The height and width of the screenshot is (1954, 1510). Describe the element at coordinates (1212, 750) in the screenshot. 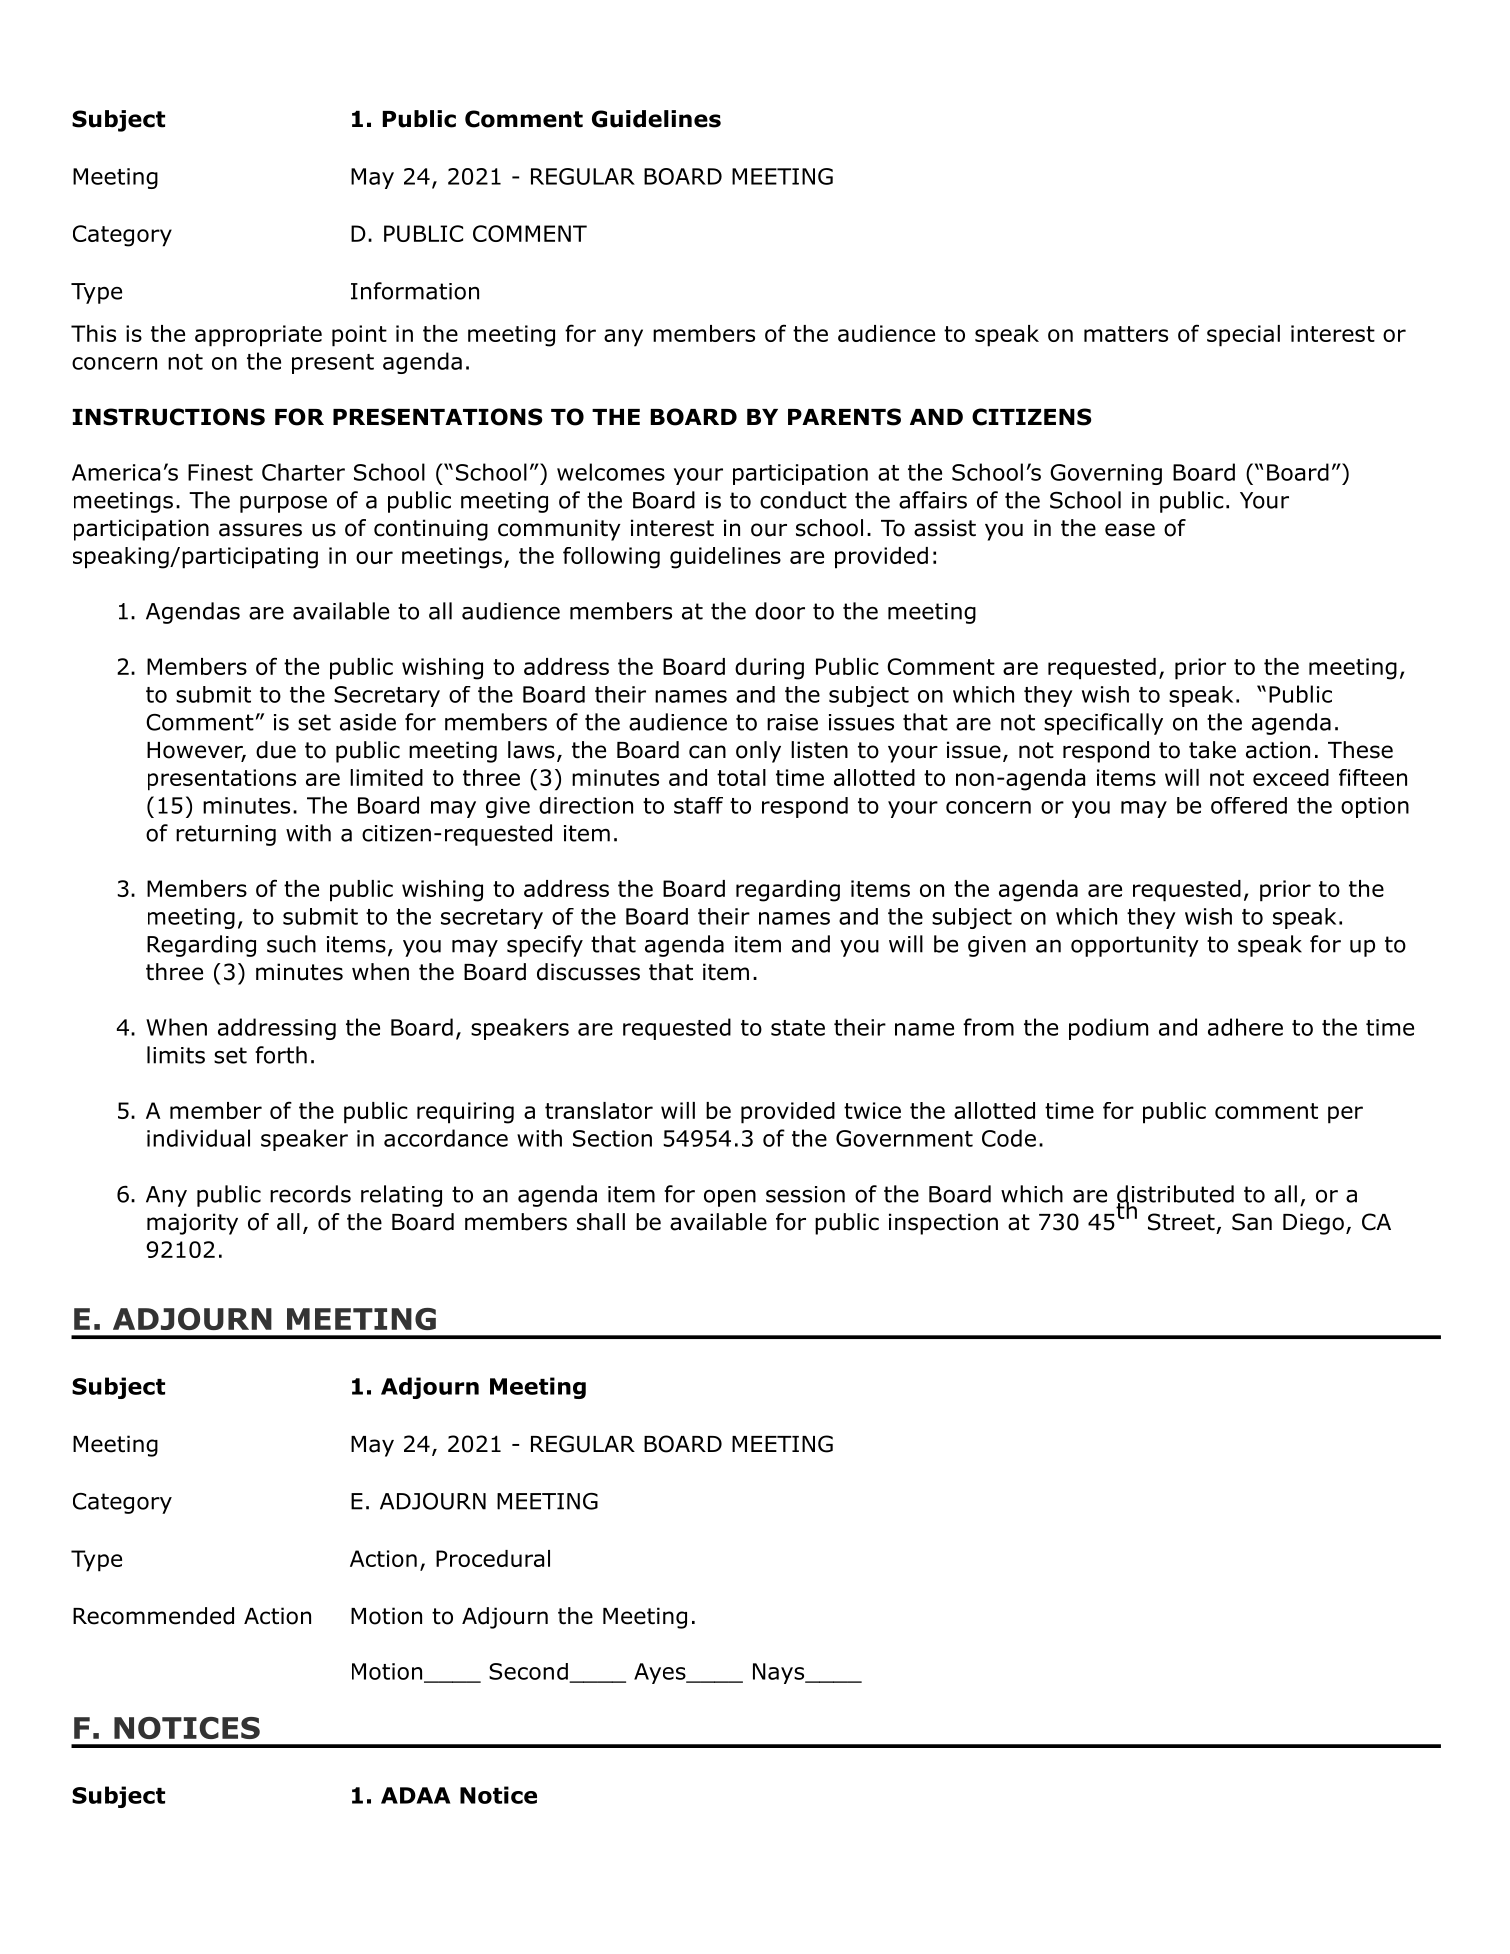

I see `take` at that location.
